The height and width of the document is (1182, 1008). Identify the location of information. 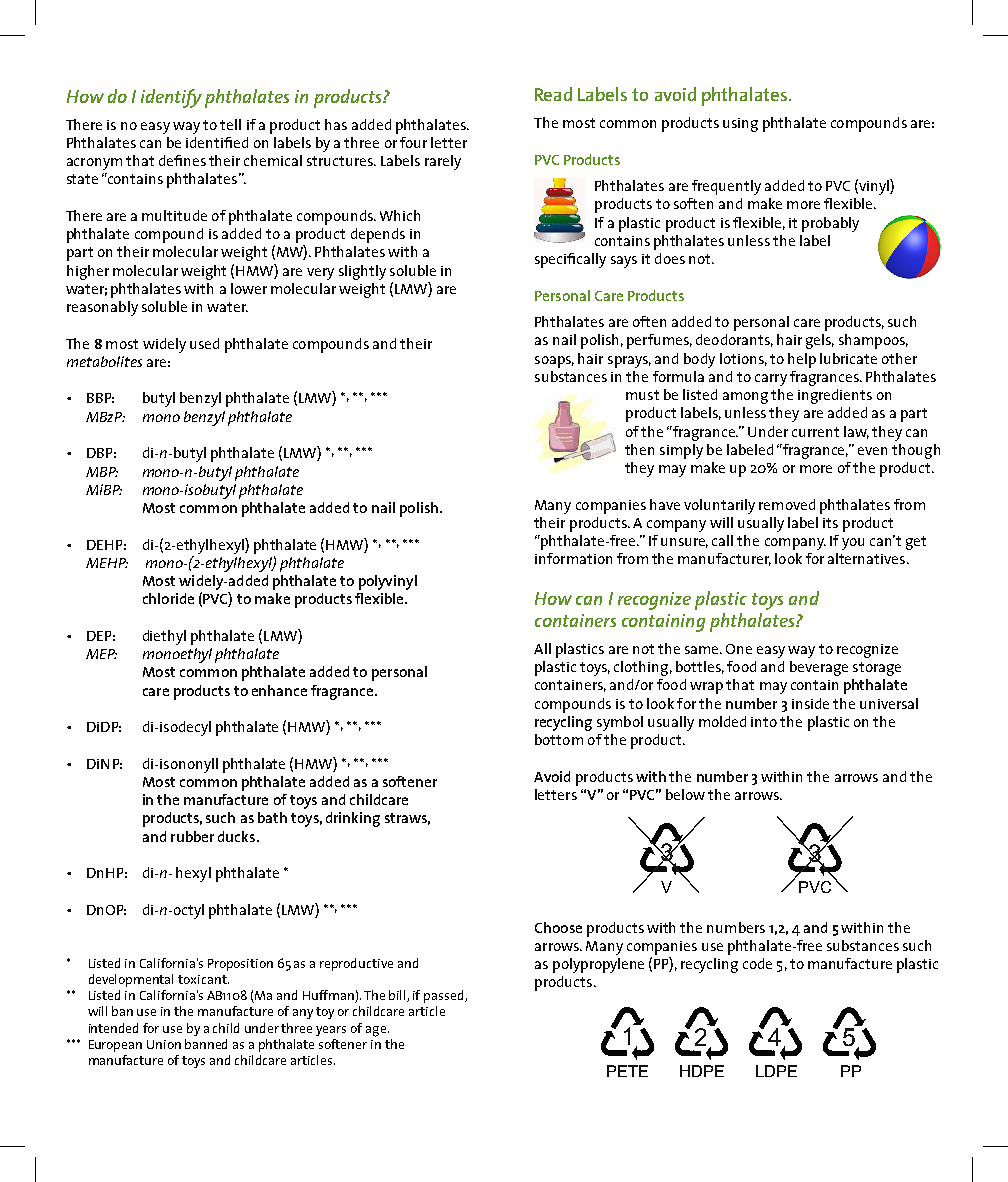
(573, 558).
